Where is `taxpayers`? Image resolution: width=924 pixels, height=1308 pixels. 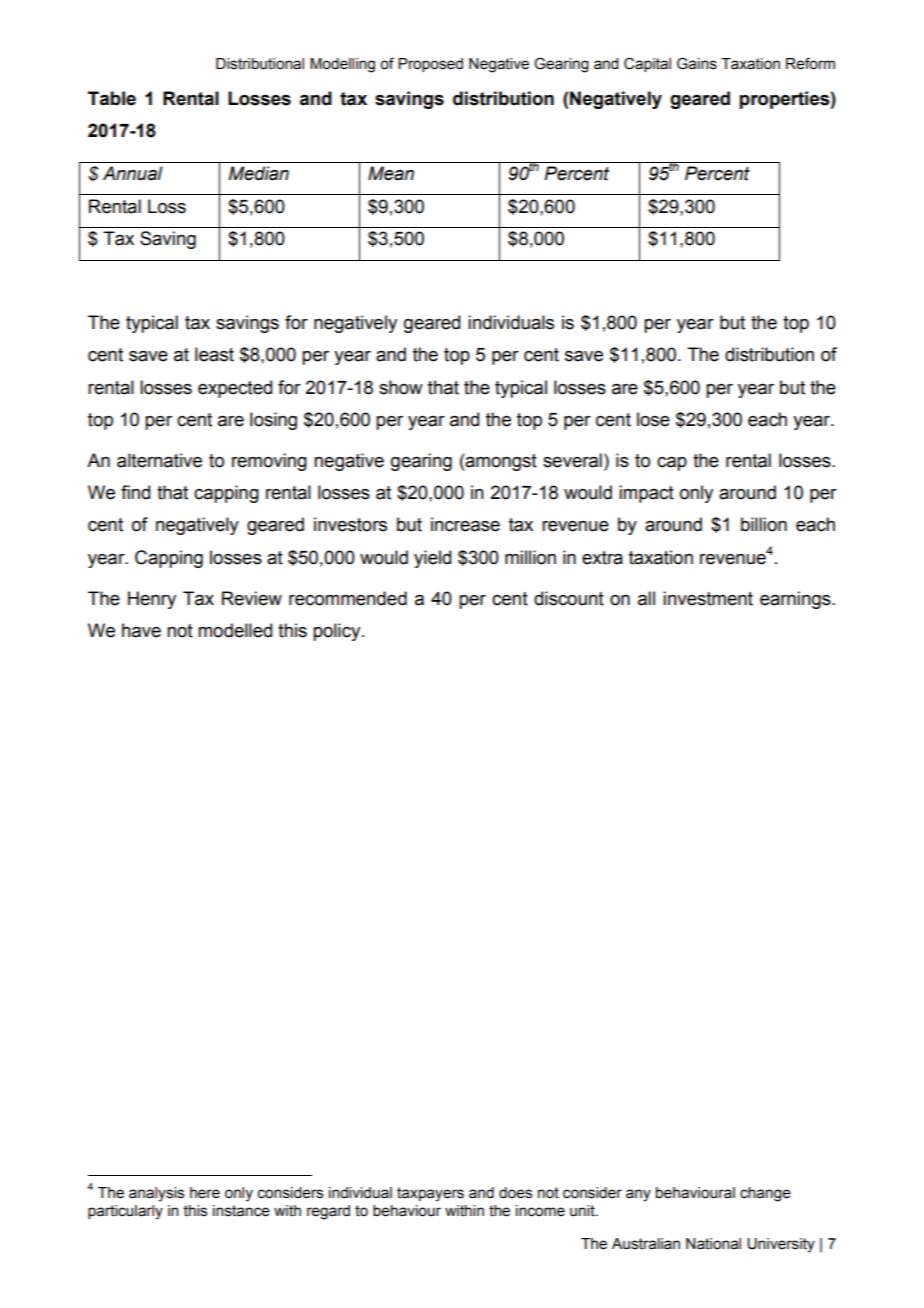 taxpayers is located at coordinates (430, 1194).
